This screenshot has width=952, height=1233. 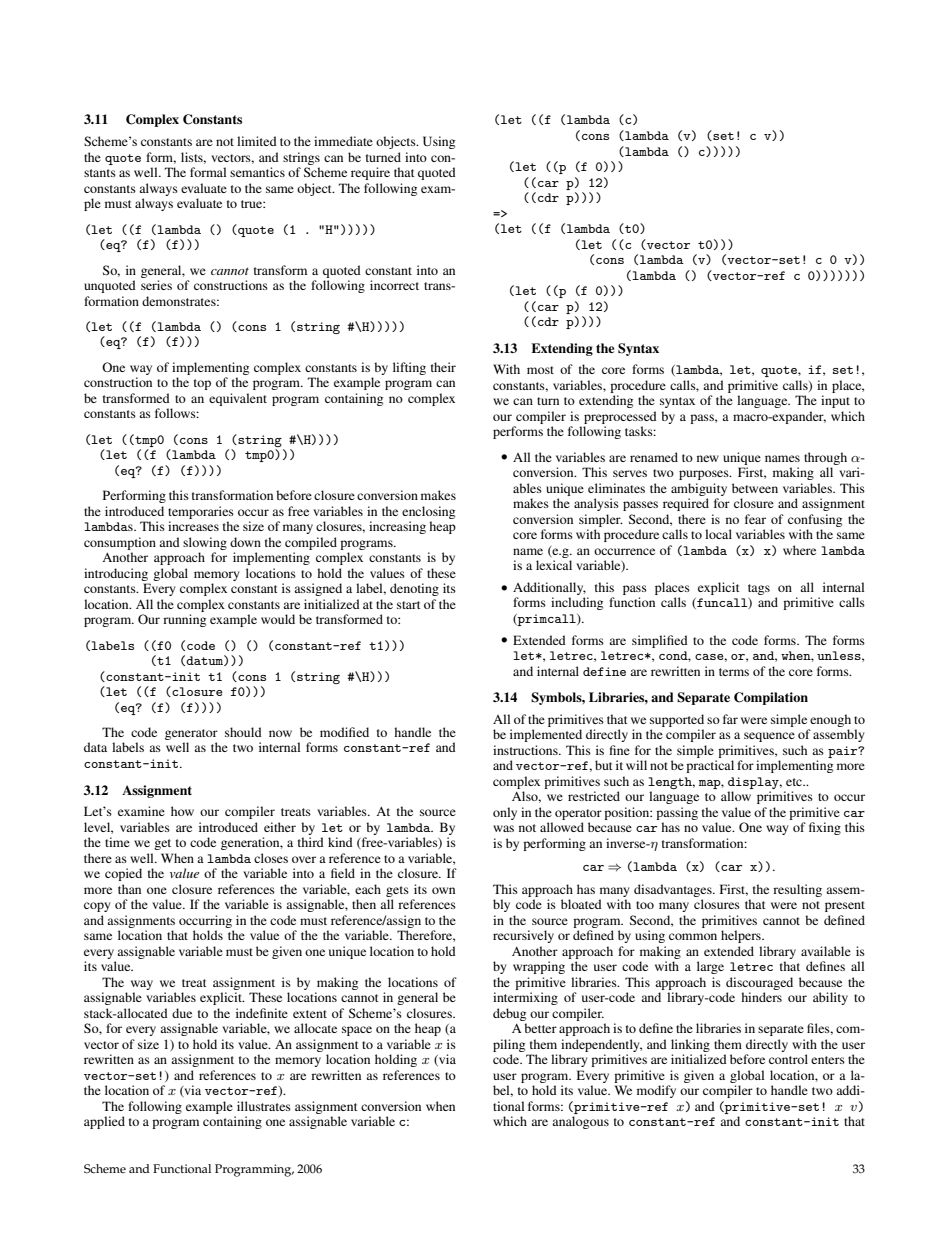 What do you see at coordinates (755, 488) in the screenshot?
I see `between` at bounding box center [755, 488].
